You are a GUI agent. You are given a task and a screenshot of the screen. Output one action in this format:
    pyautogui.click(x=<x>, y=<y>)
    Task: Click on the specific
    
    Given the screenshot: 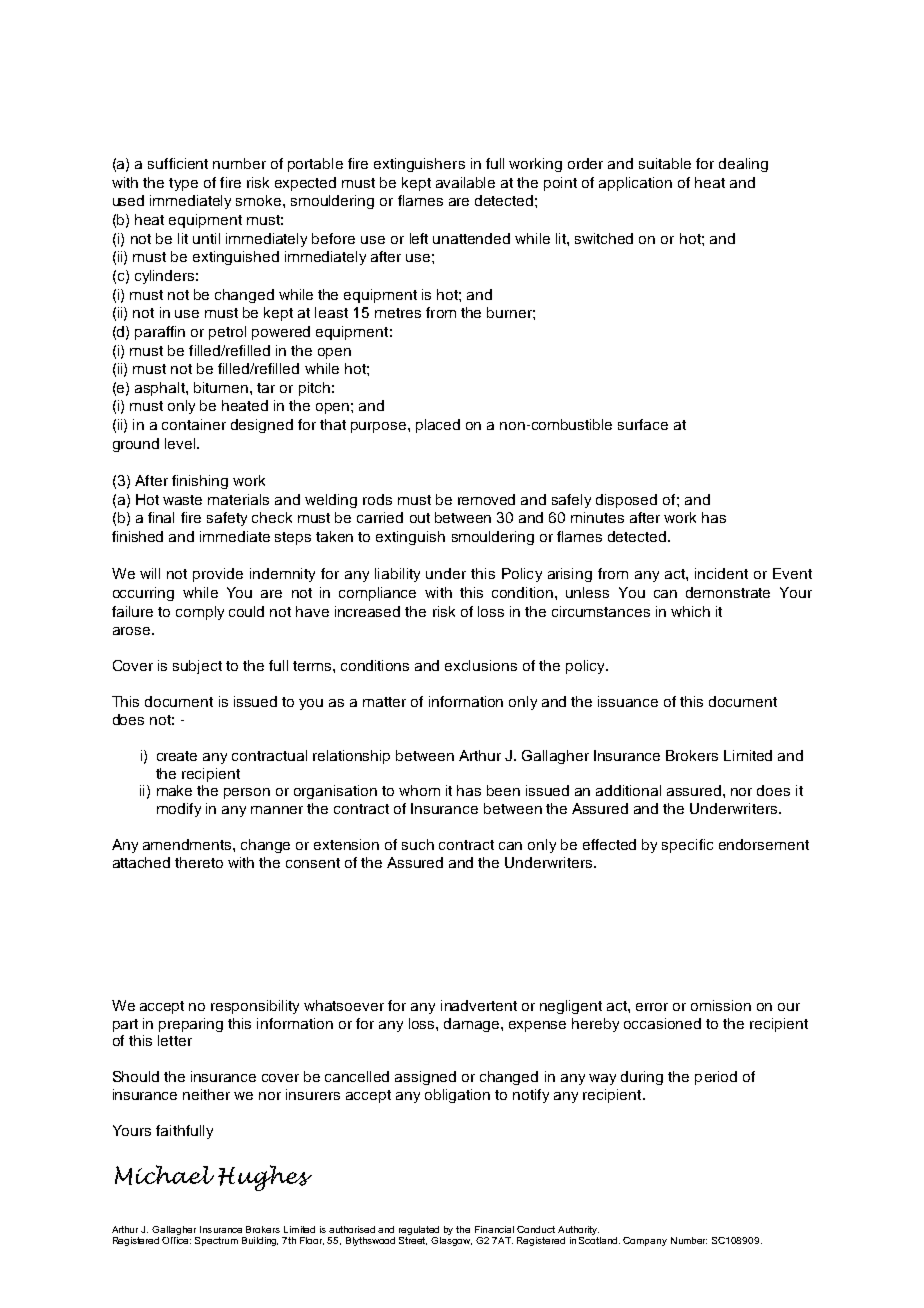 What is the action you would take?
    pyautogui.click(x=687, y=846)
